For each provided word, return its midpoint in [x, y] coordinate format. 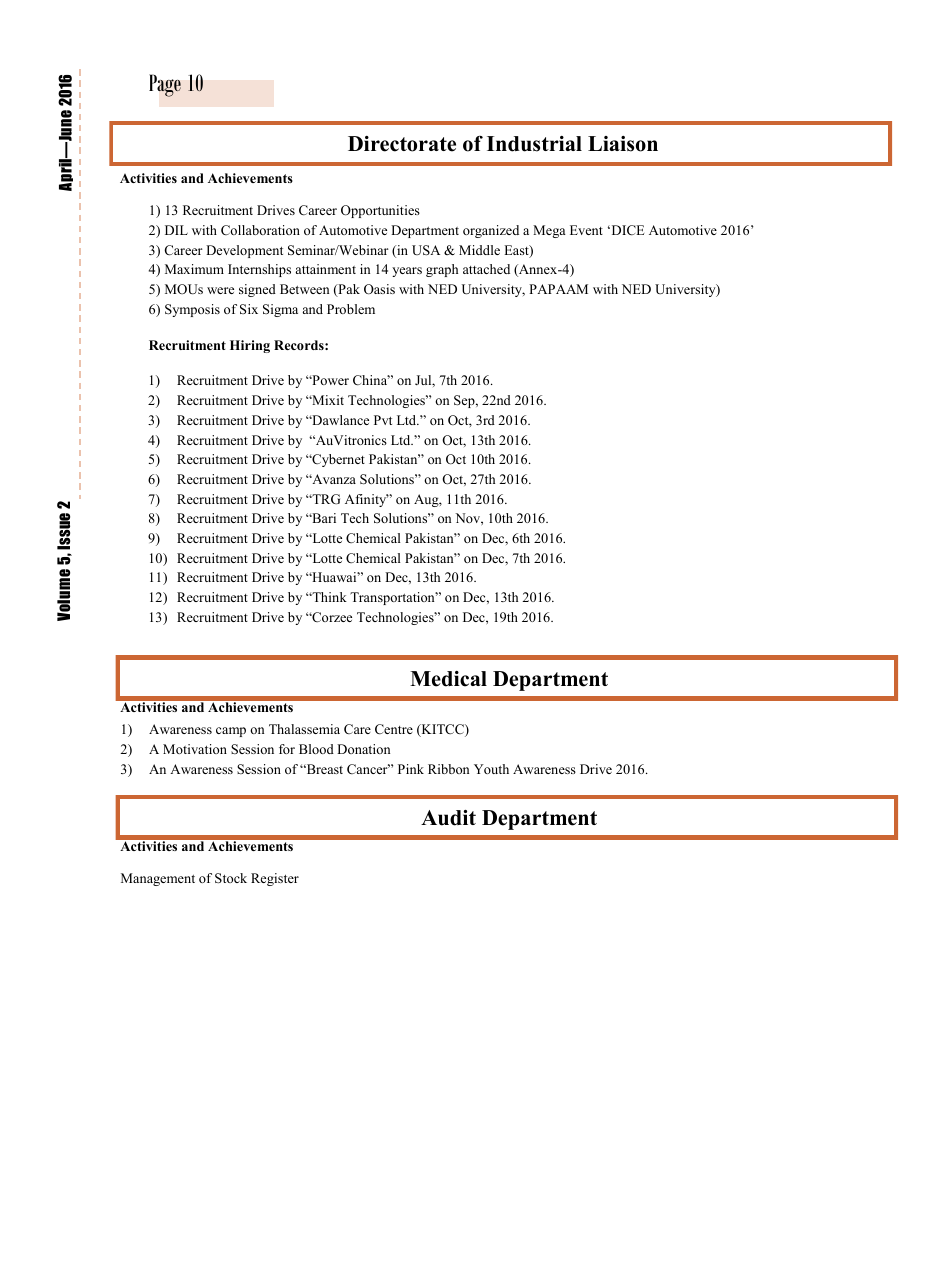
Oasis [379, 289]
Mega [549, 231]
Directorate [402, 144]
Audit [448, 818]
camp [231, 732]
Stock [231, 878]
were [220, 290]
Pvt [383, 420]
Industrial [534, 144]
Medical [448, 679]
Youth [491, 769]
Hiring [250, 346]
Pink [411, 769]
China [371, 380]
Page [165, 85]
